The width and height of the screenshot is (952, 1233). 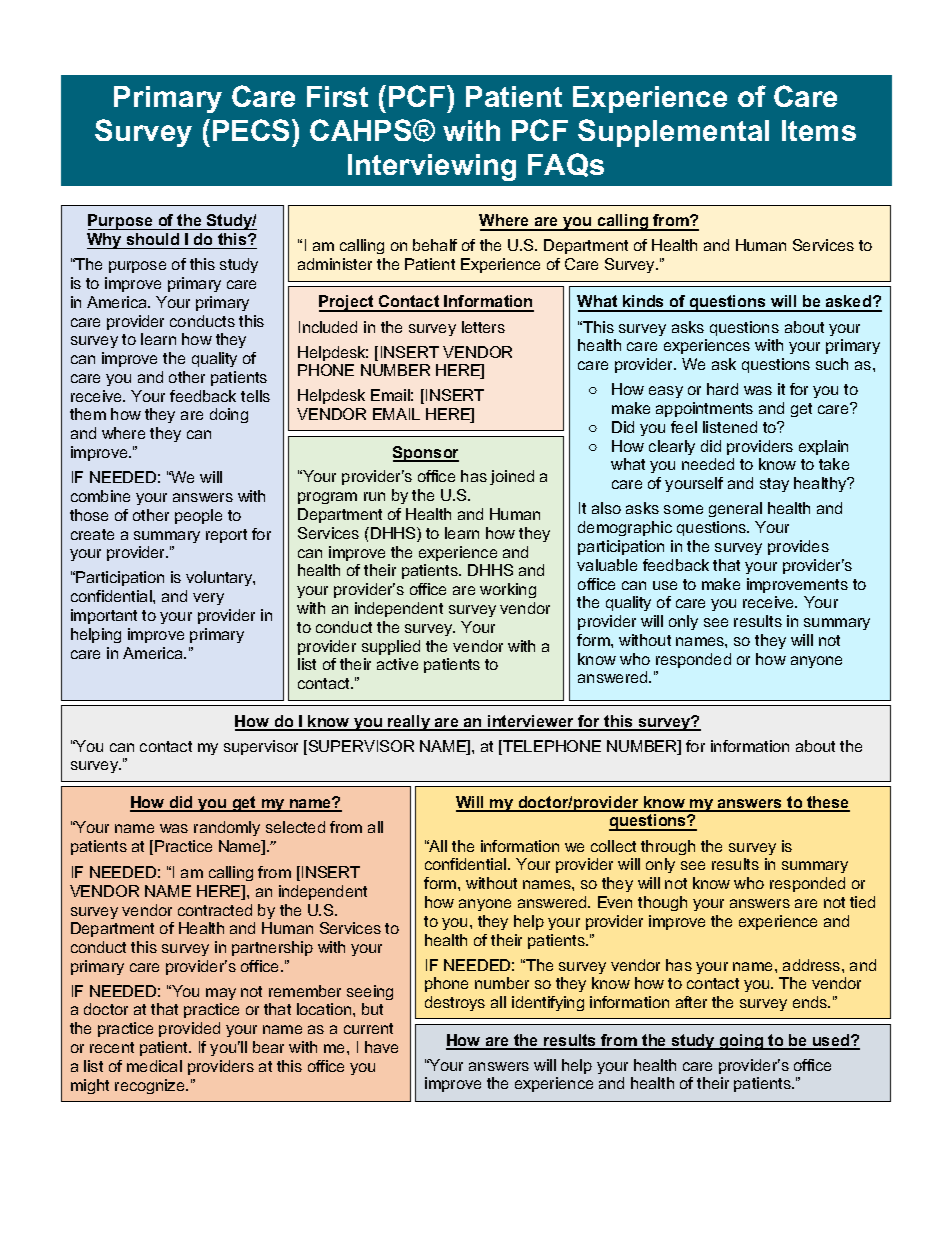 I want to click on Interviewing, so click(x=432, y=167).
